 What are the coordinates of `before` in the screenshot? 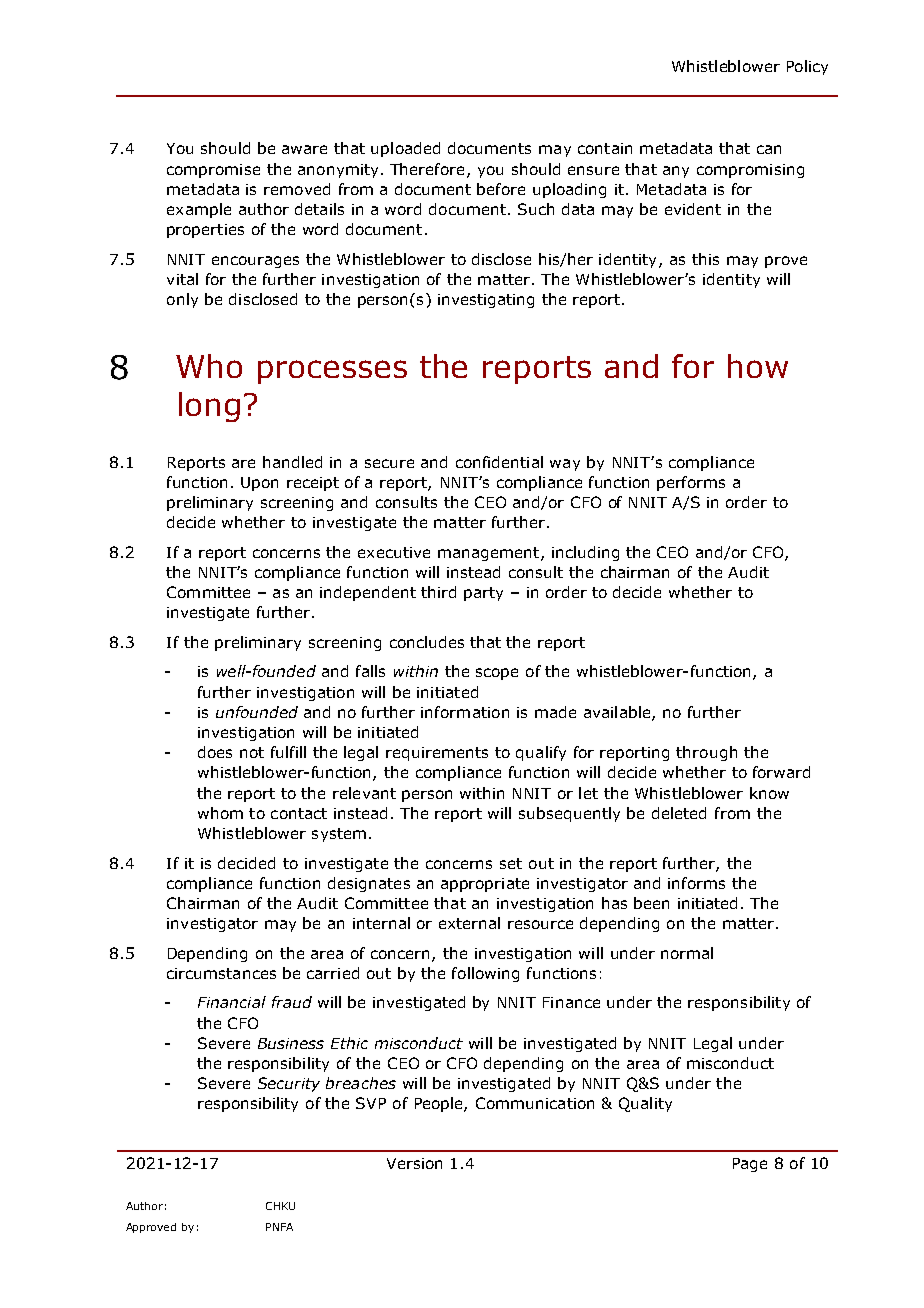 It's located at (501, 189).
